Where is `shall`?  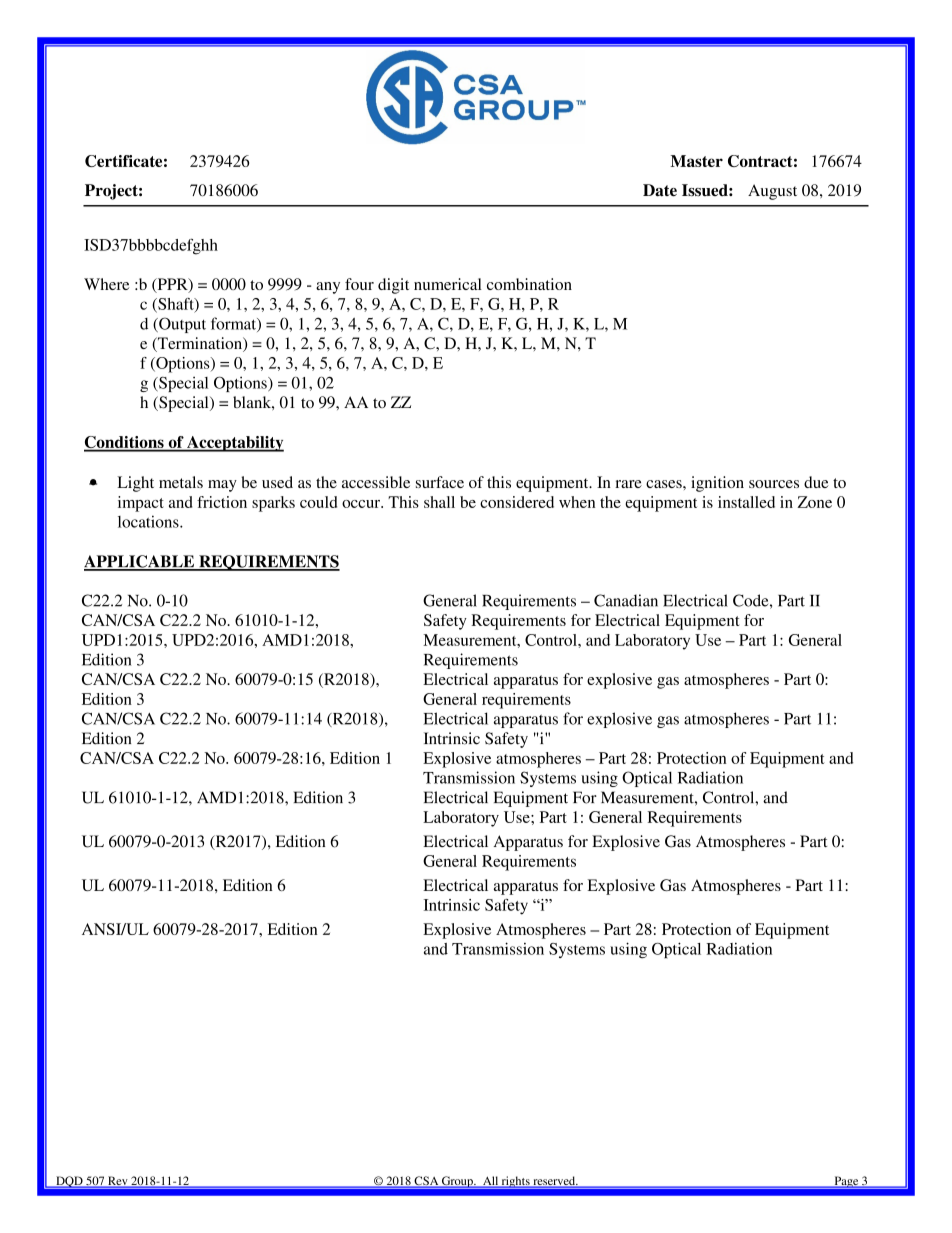
shall is located at coordinates (439, 502).
